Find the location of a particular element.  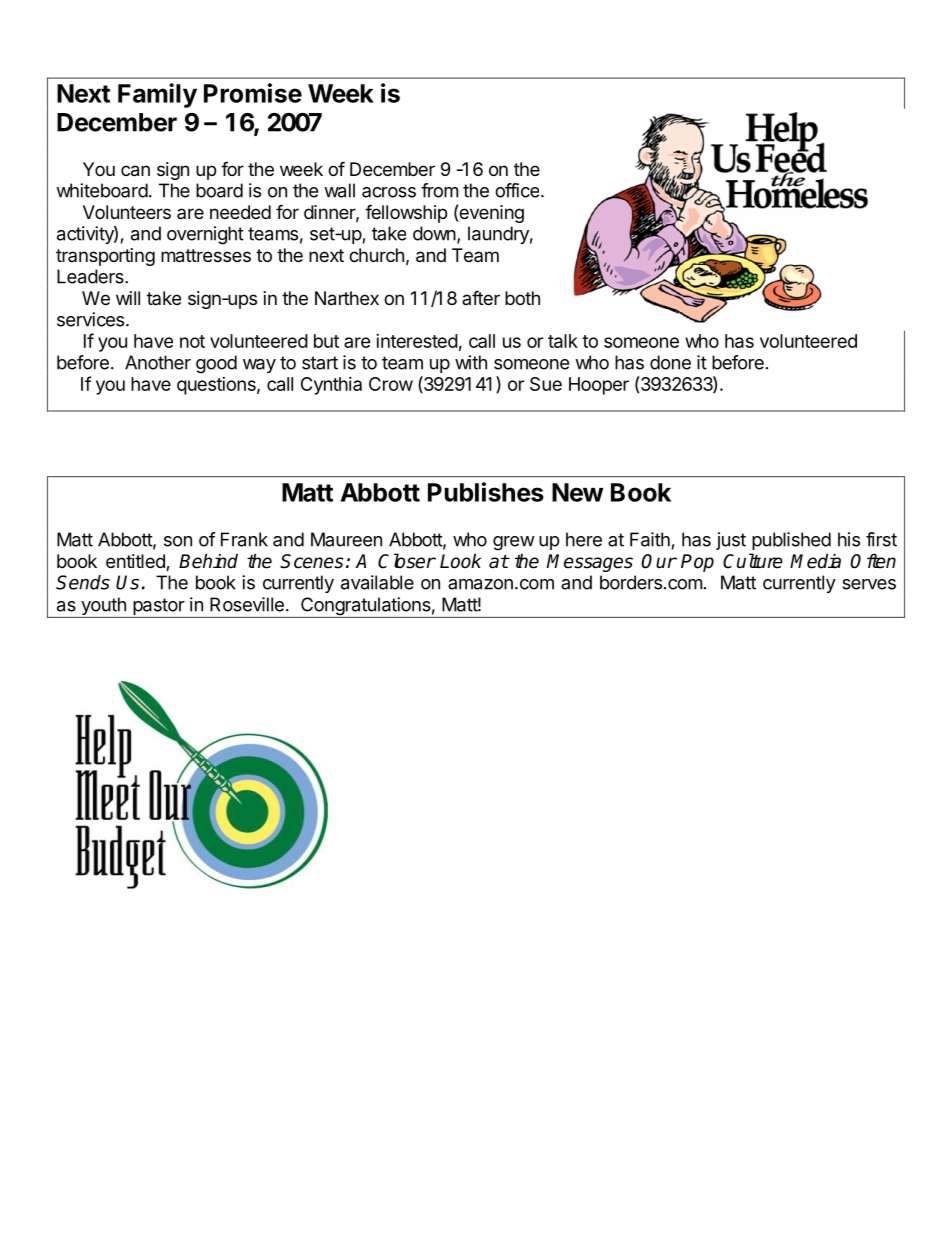

serves is located at coordinates (869, 584).
